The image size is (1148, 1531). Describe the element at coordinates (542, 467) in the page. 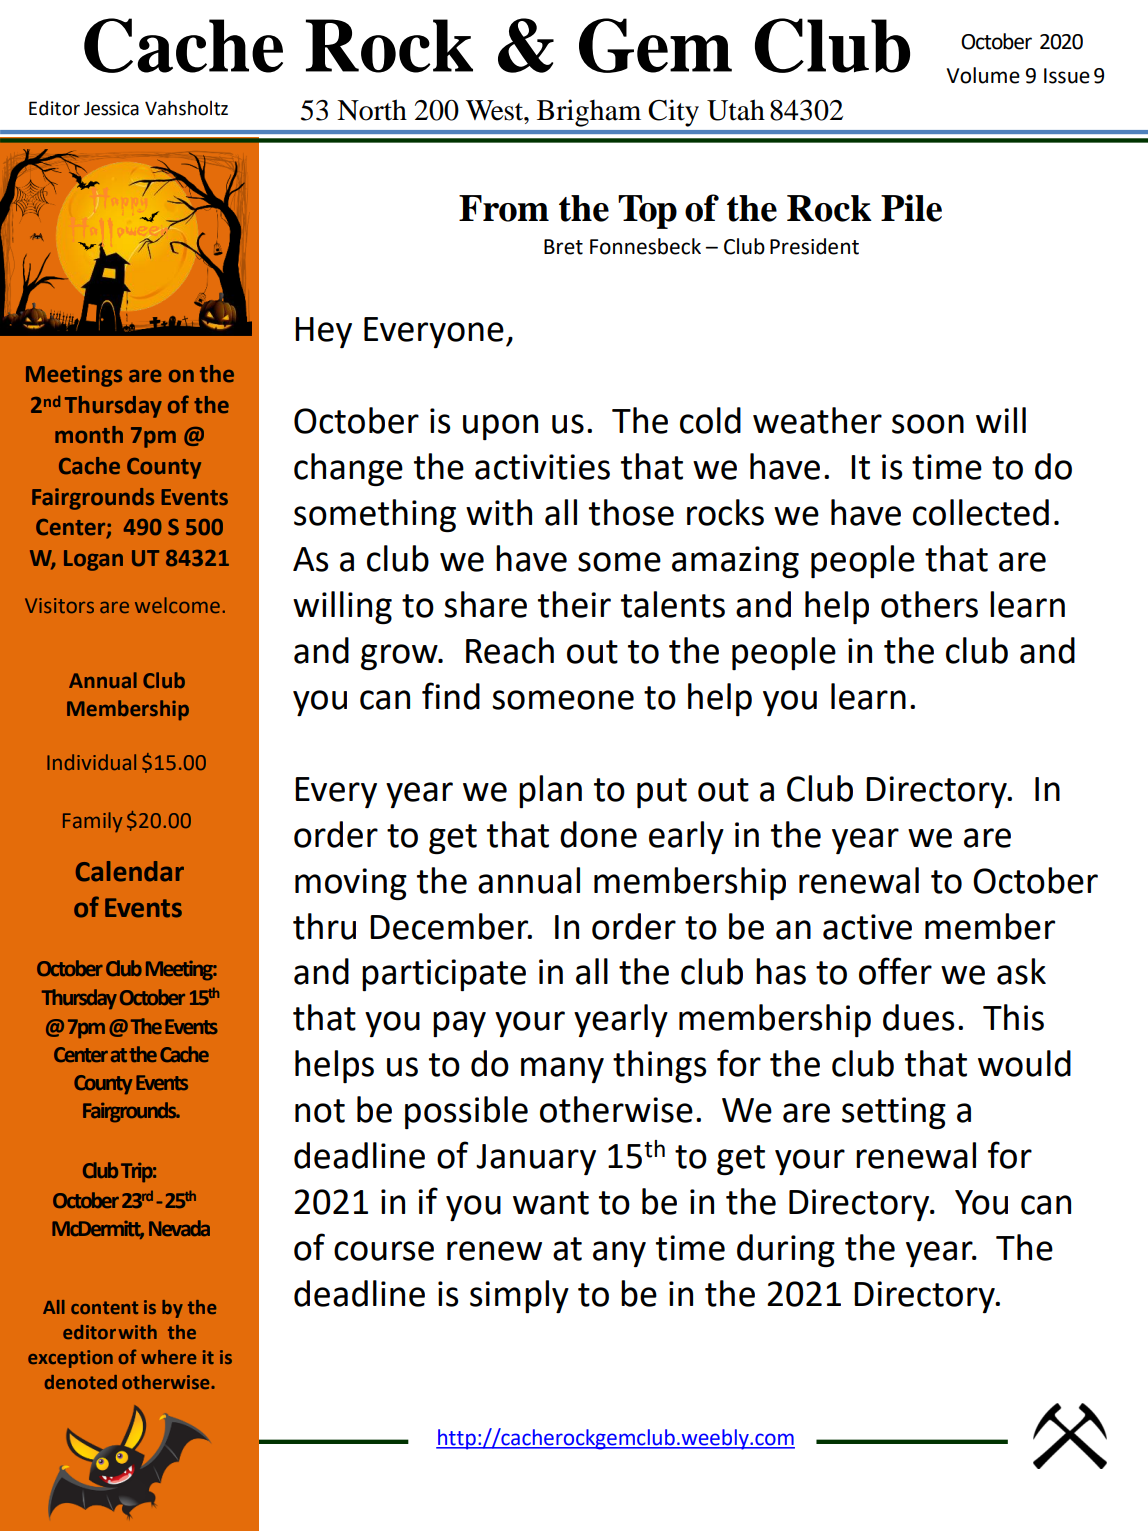

I see `activities` at that location.
